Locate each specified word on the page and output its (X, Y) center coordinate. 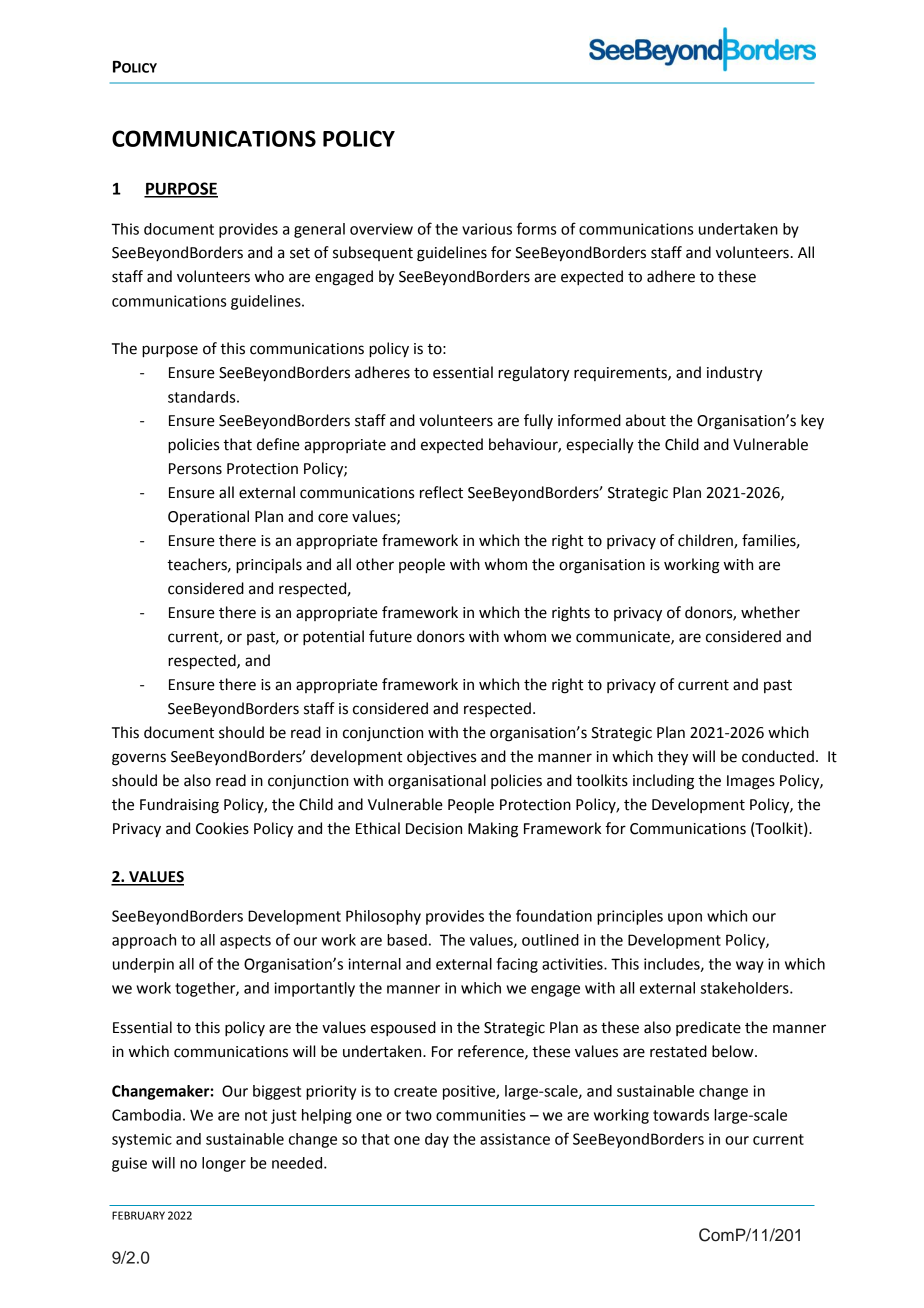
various (487, 229)
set (300, 253)
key (812, 422)
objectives (441, 757)
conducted (778, 756)
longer (224, 1164)
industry (735, 374)
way (750, 967)
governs (139, 759)
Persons (195, 469)
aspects (245, 942)
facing (517, 965)
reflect (441, 492)
